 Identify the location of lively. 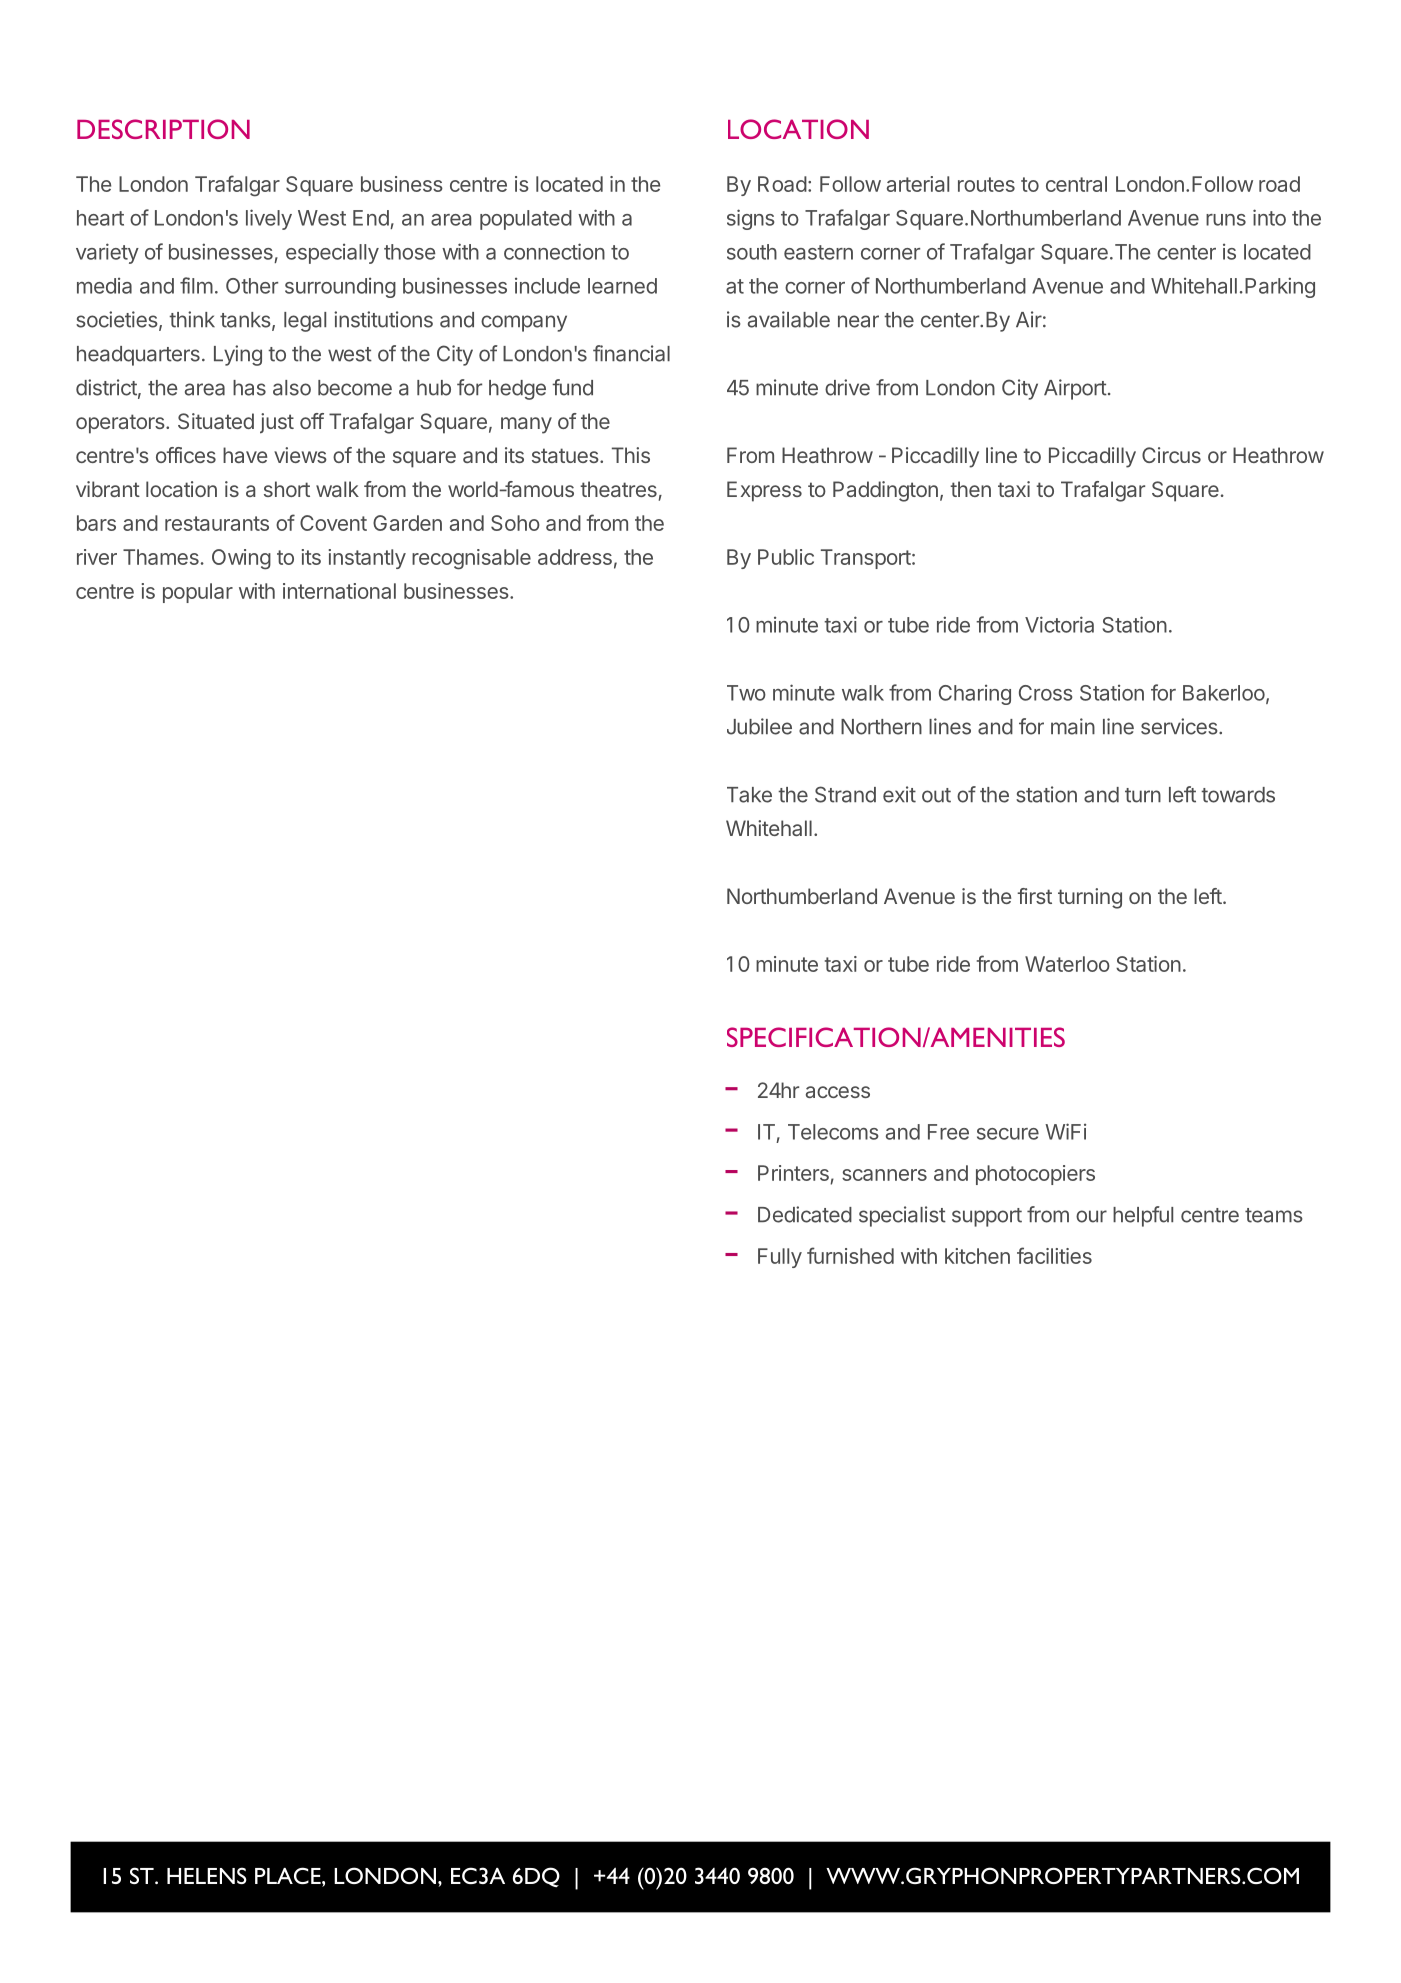
(269, 219).
